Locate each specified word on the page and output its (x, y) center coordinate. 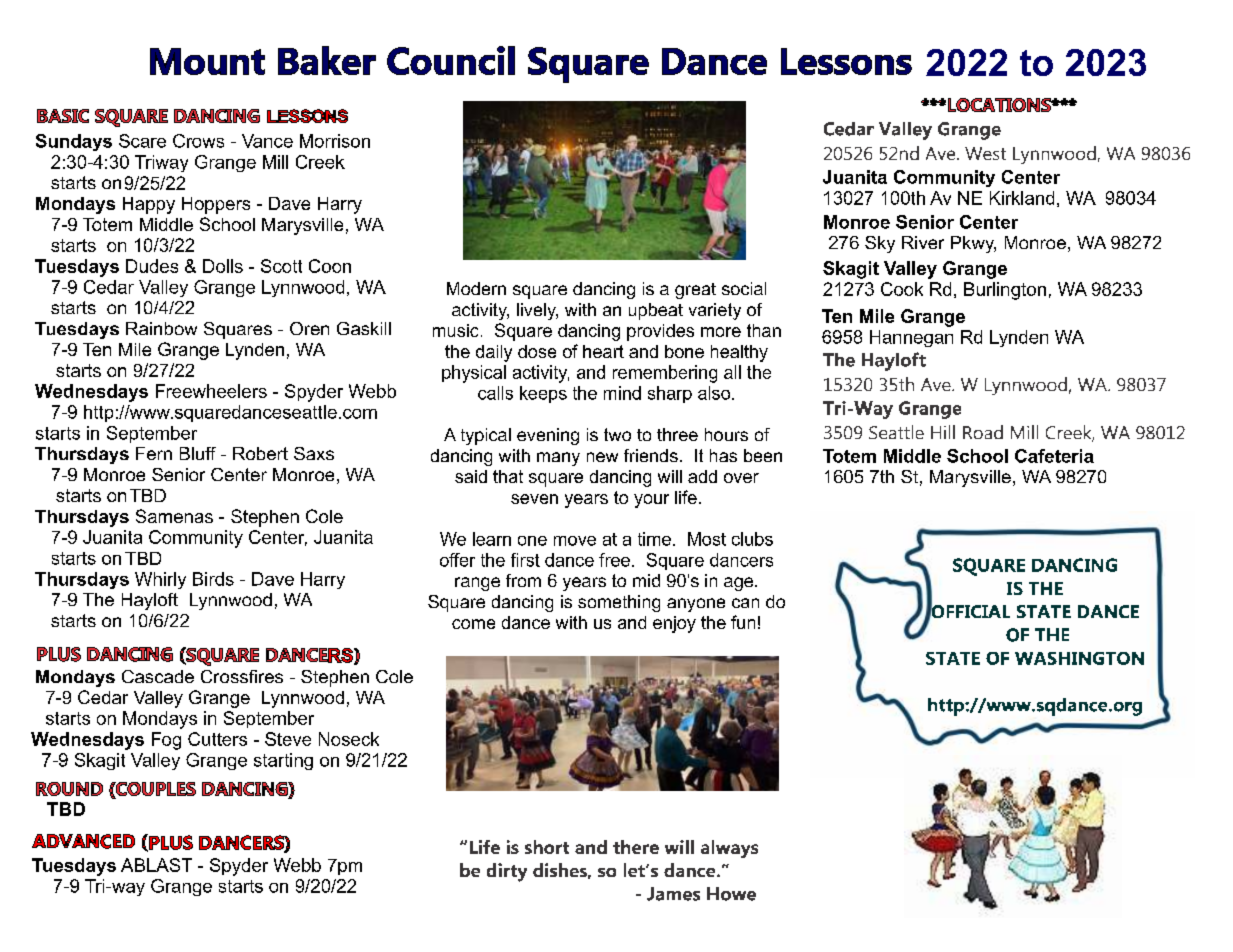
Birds (213, 579)
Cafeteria (1054, 456)
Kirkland (1022, 198)
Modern (476, 288)
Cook (902, 289)
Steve (288, 739)
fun (743, 622)
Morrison (335, 141)
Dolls (223, 266)
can (745, 603)
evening (548, 436)
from (523, 580)
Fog (166, 741)
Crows (198, 141)
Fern (154, 453)
